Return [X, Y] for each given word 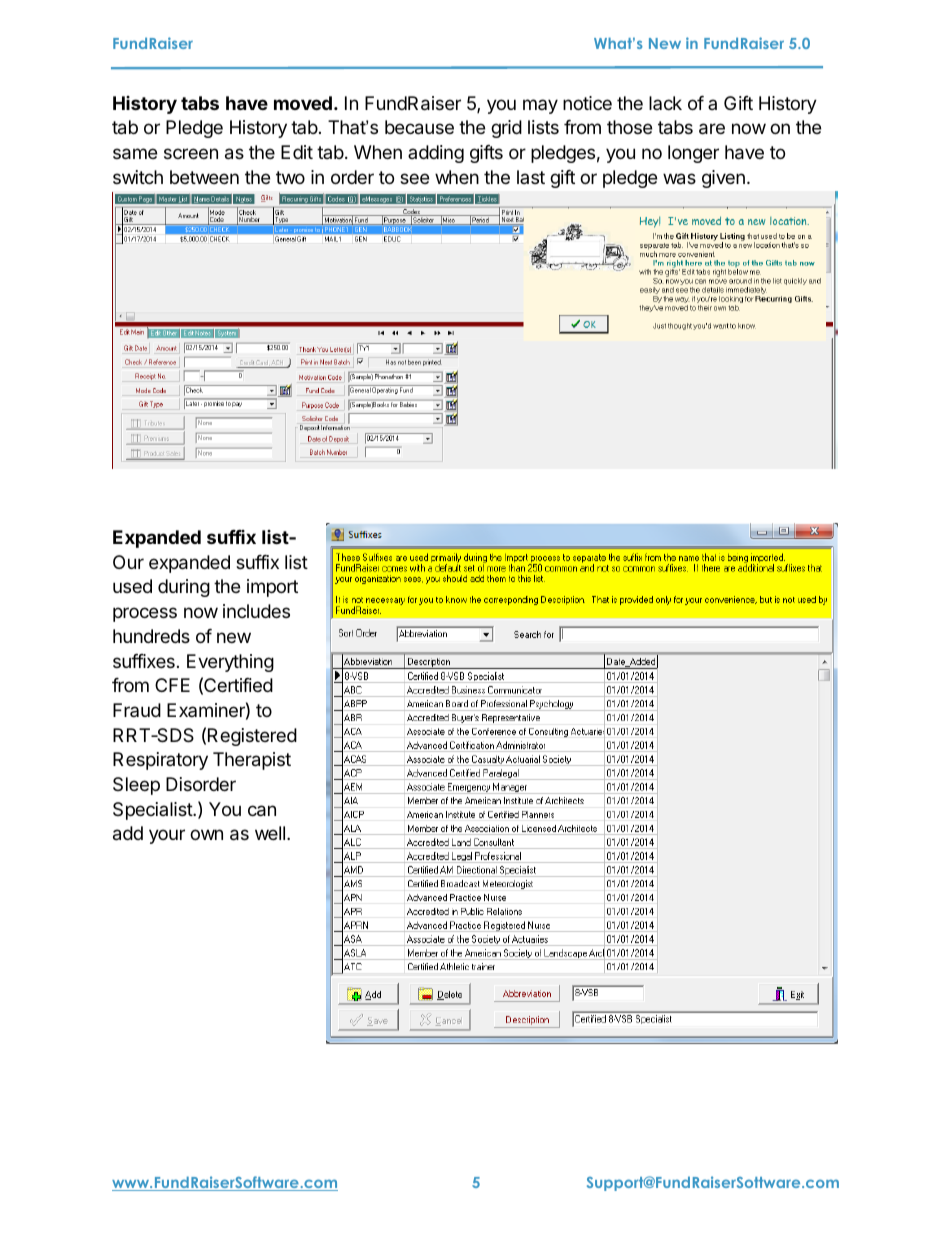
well [271, 833]
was [679, 179]
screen [191, 153]
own [206, 834]
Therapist [252, 761]
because [419, 127]
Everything [230, 663]
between [204, 177]
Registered [252, 737]
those [629, 127]
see [414, 178]
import [272, 588]
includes [256, 611]
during [184, 588]
